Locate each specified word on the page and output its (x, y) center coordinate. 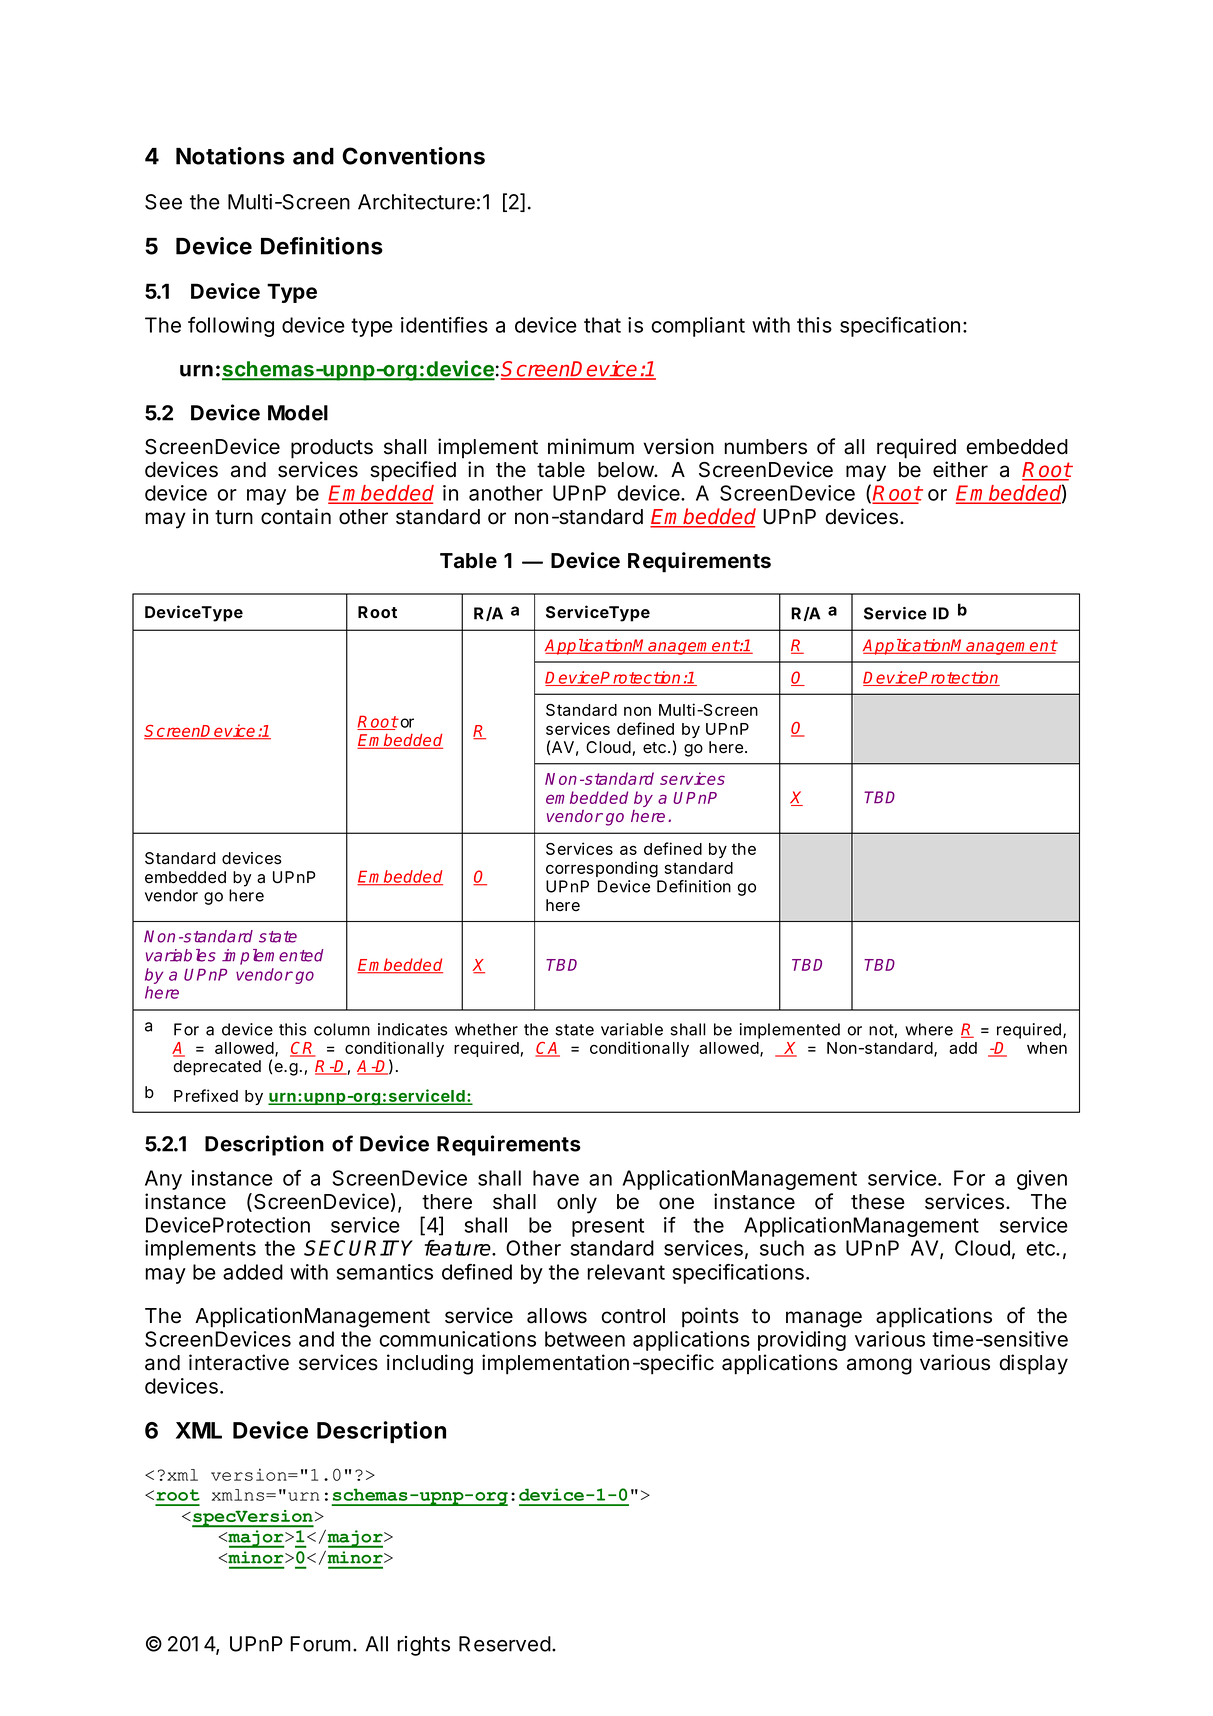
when (1047, 1048)
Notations (230, 156)
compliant (698, 327)
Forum (320, 1644)
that (602, 325)
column (342, 1029)
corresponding (602, 869)
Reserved (505, 1644)
